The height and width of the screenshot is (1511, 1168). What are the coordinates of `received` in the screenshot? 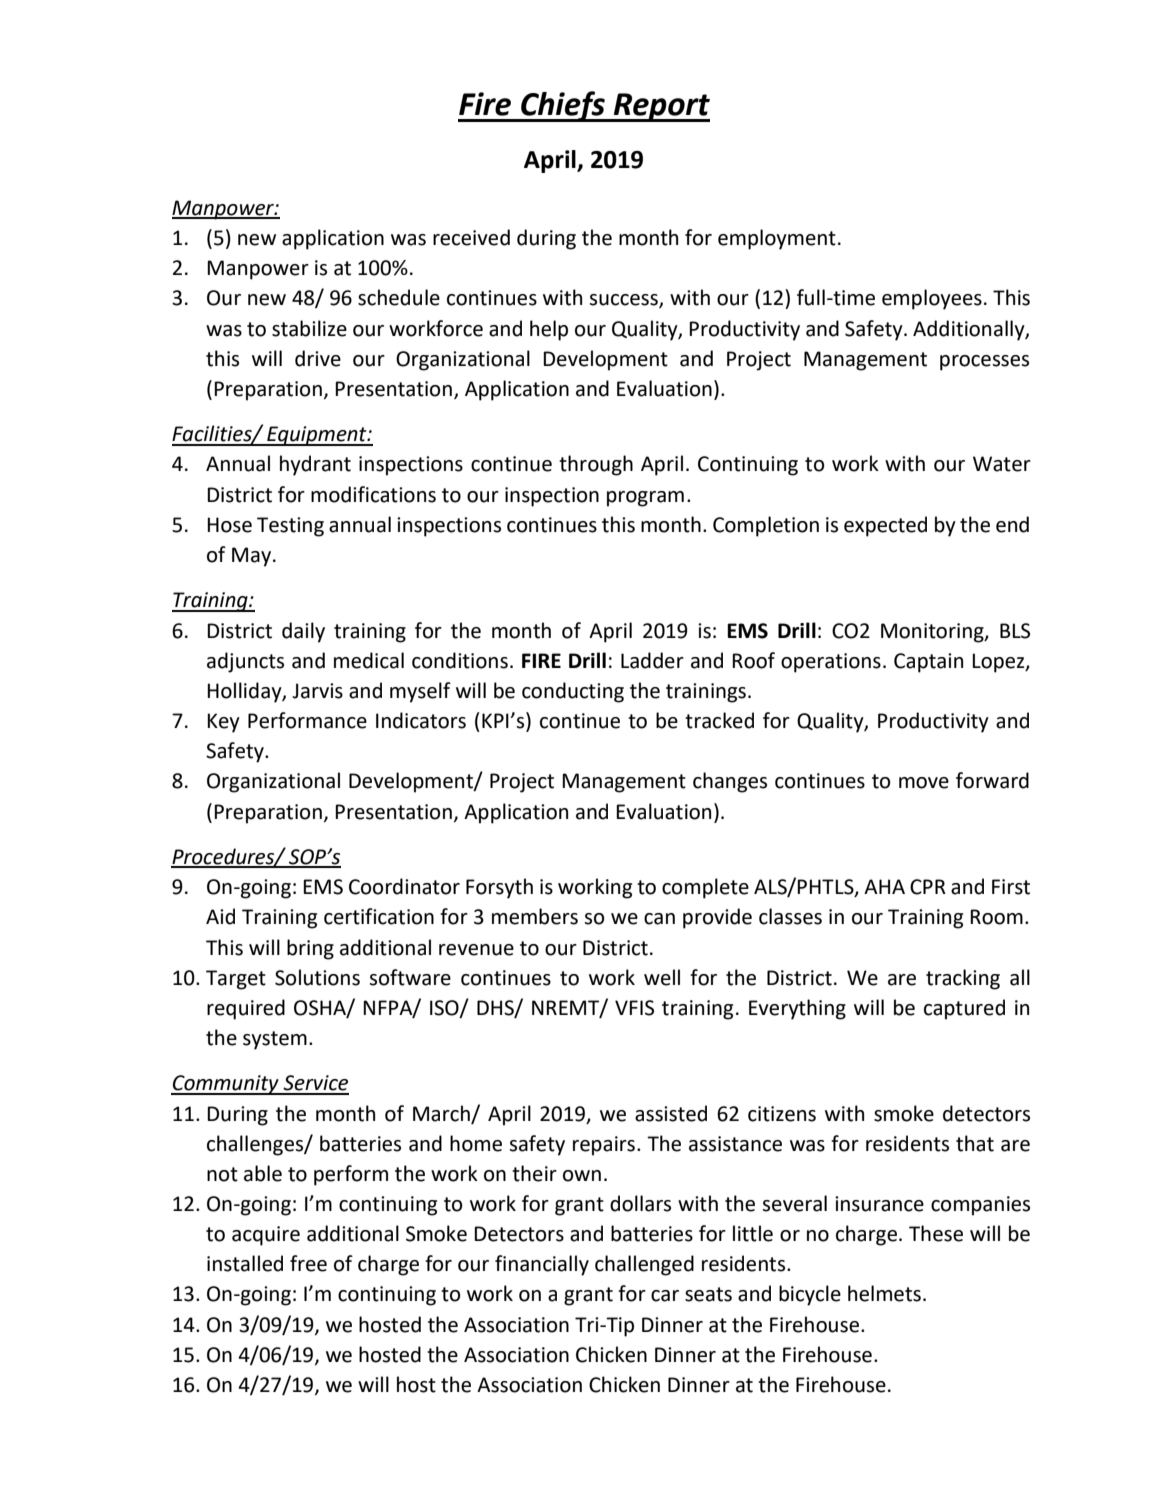 It's located at (471, 237).
